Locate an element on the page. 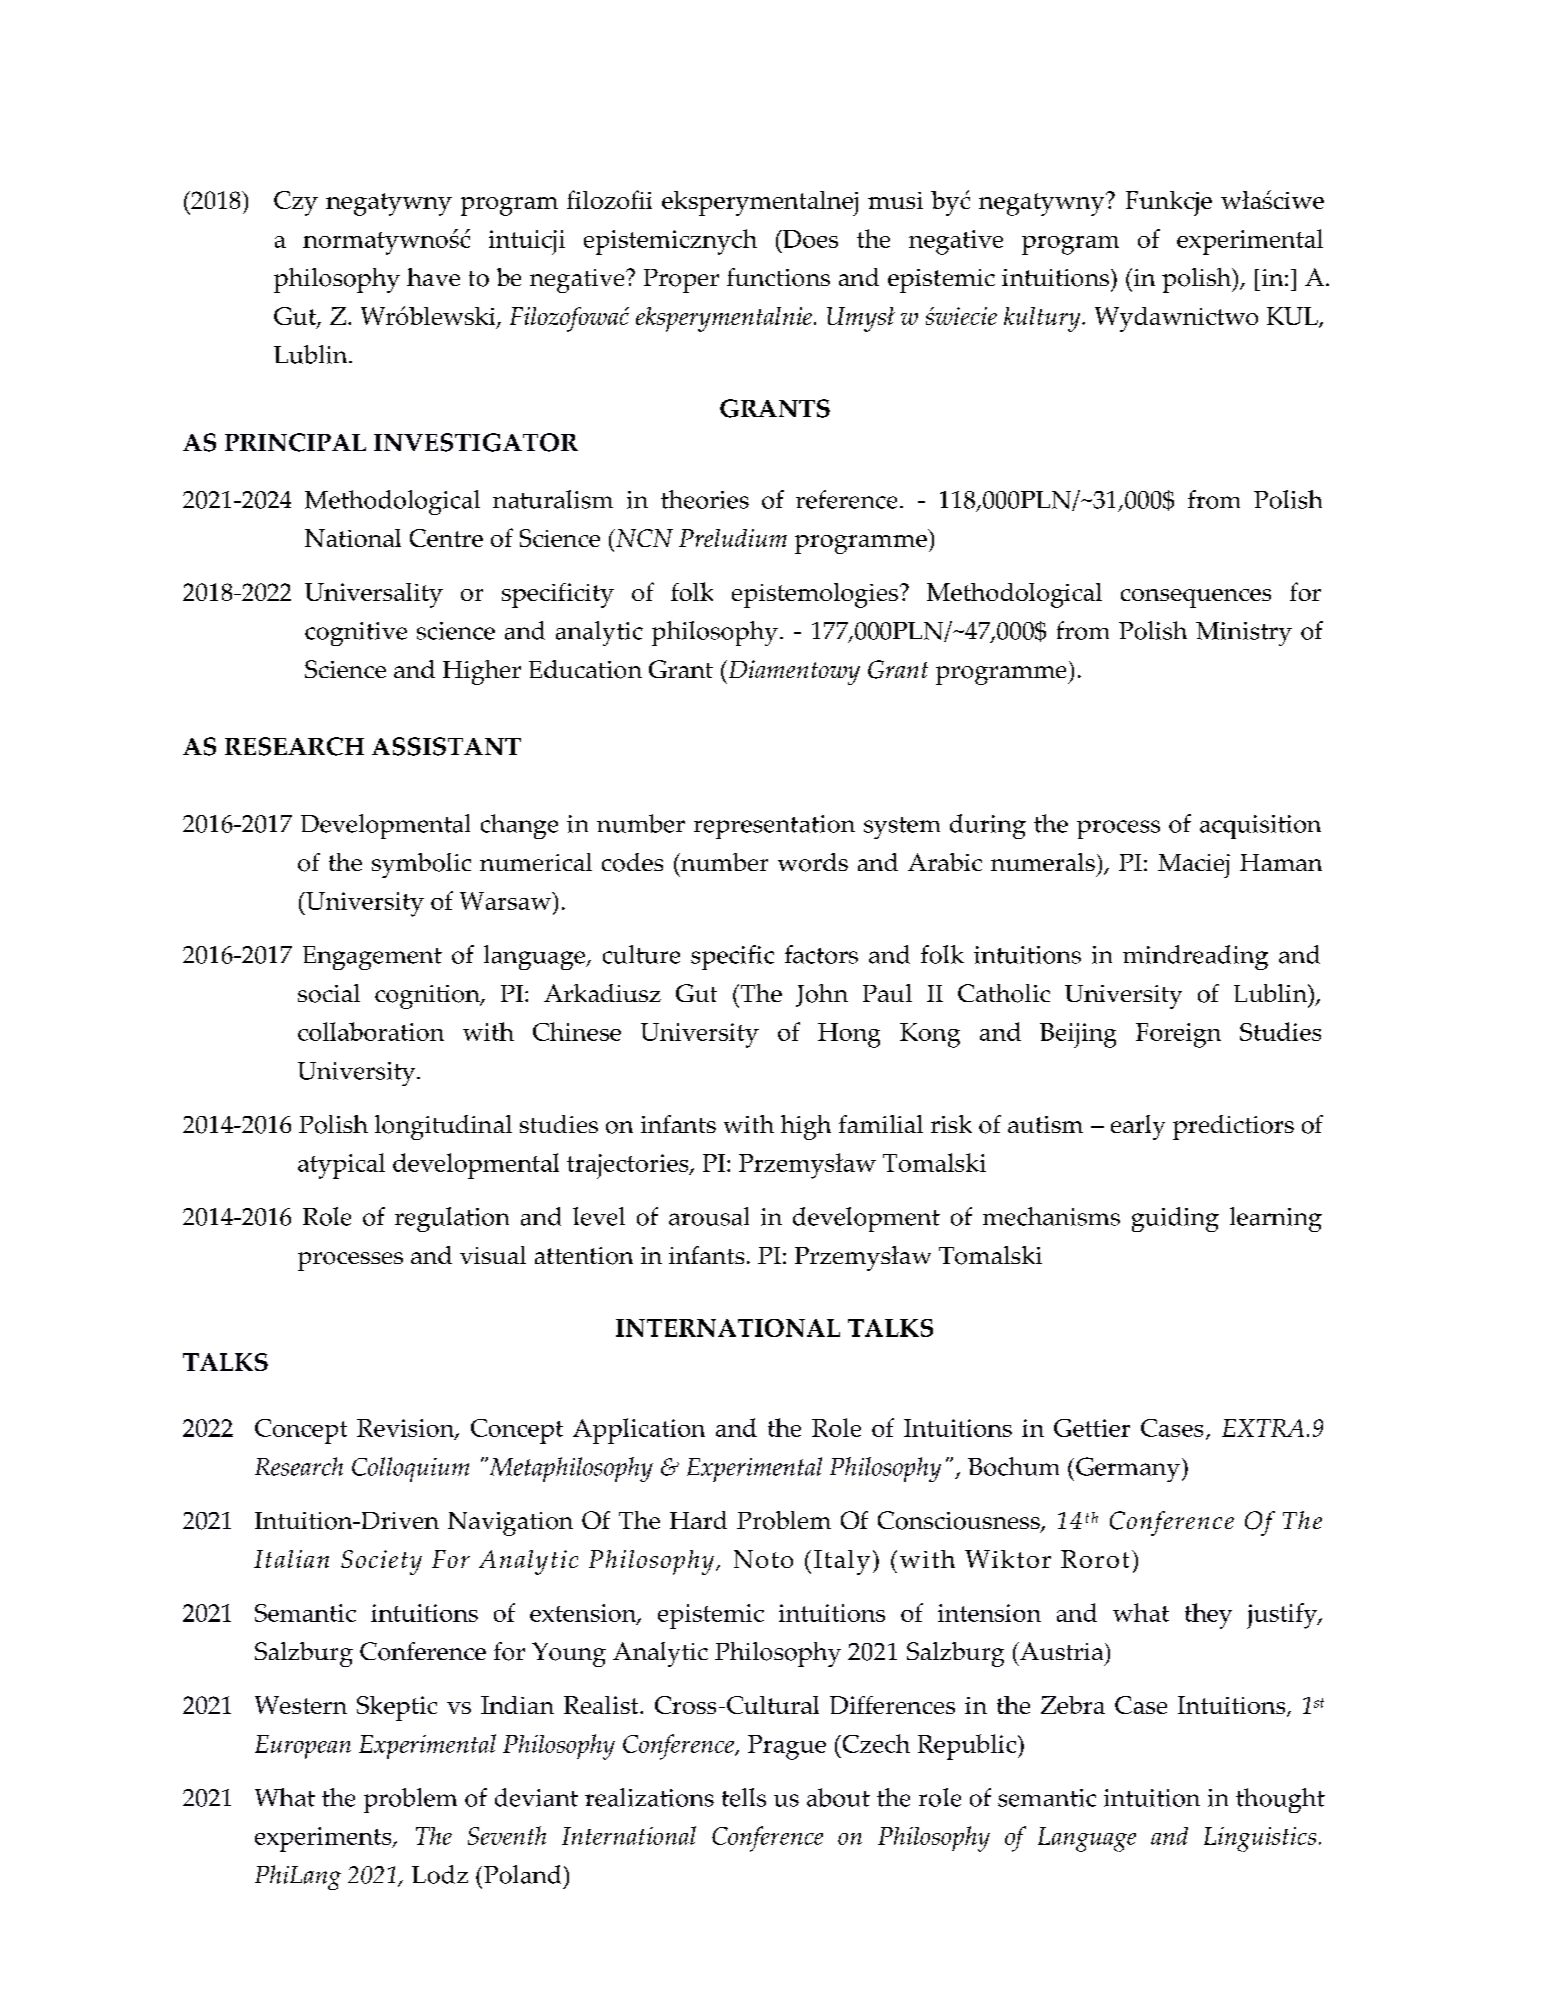 The height and width of the page is (2006, 1550). collaboration is located at coordinates (371, 1031).
